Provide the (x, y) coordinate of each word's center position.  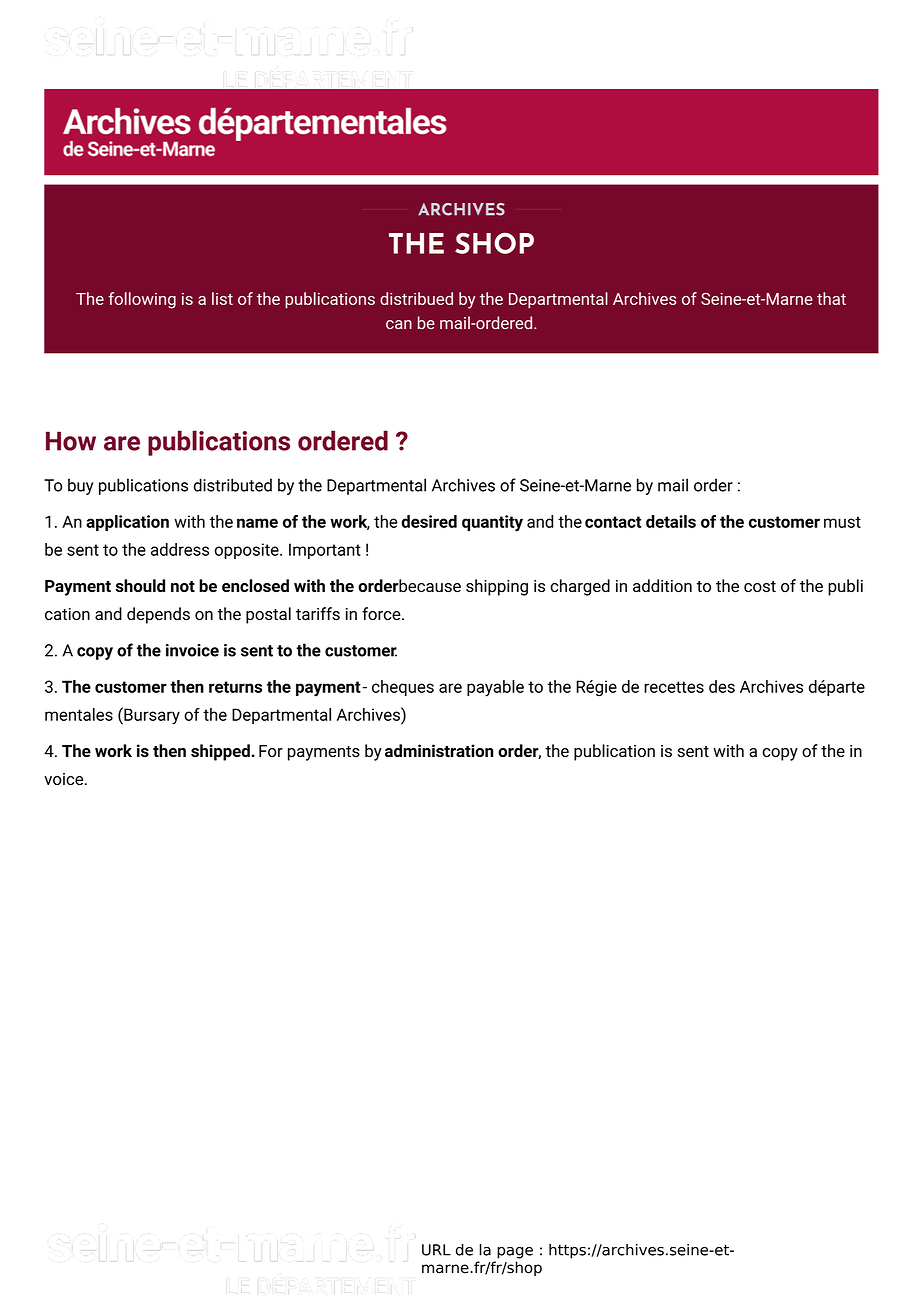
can (399, 324)
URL (436, 1250)
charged (580, 587)
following (142, 300)
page (515, 1253)
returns (235, 687)
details (671, 521)
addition (662, 586)
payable (495, 688)
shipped (221, 752)
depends (158, 615)
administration (439, 750)
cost (760, 587)
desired (429, 521)
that (831, 298)
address (180, 549)
